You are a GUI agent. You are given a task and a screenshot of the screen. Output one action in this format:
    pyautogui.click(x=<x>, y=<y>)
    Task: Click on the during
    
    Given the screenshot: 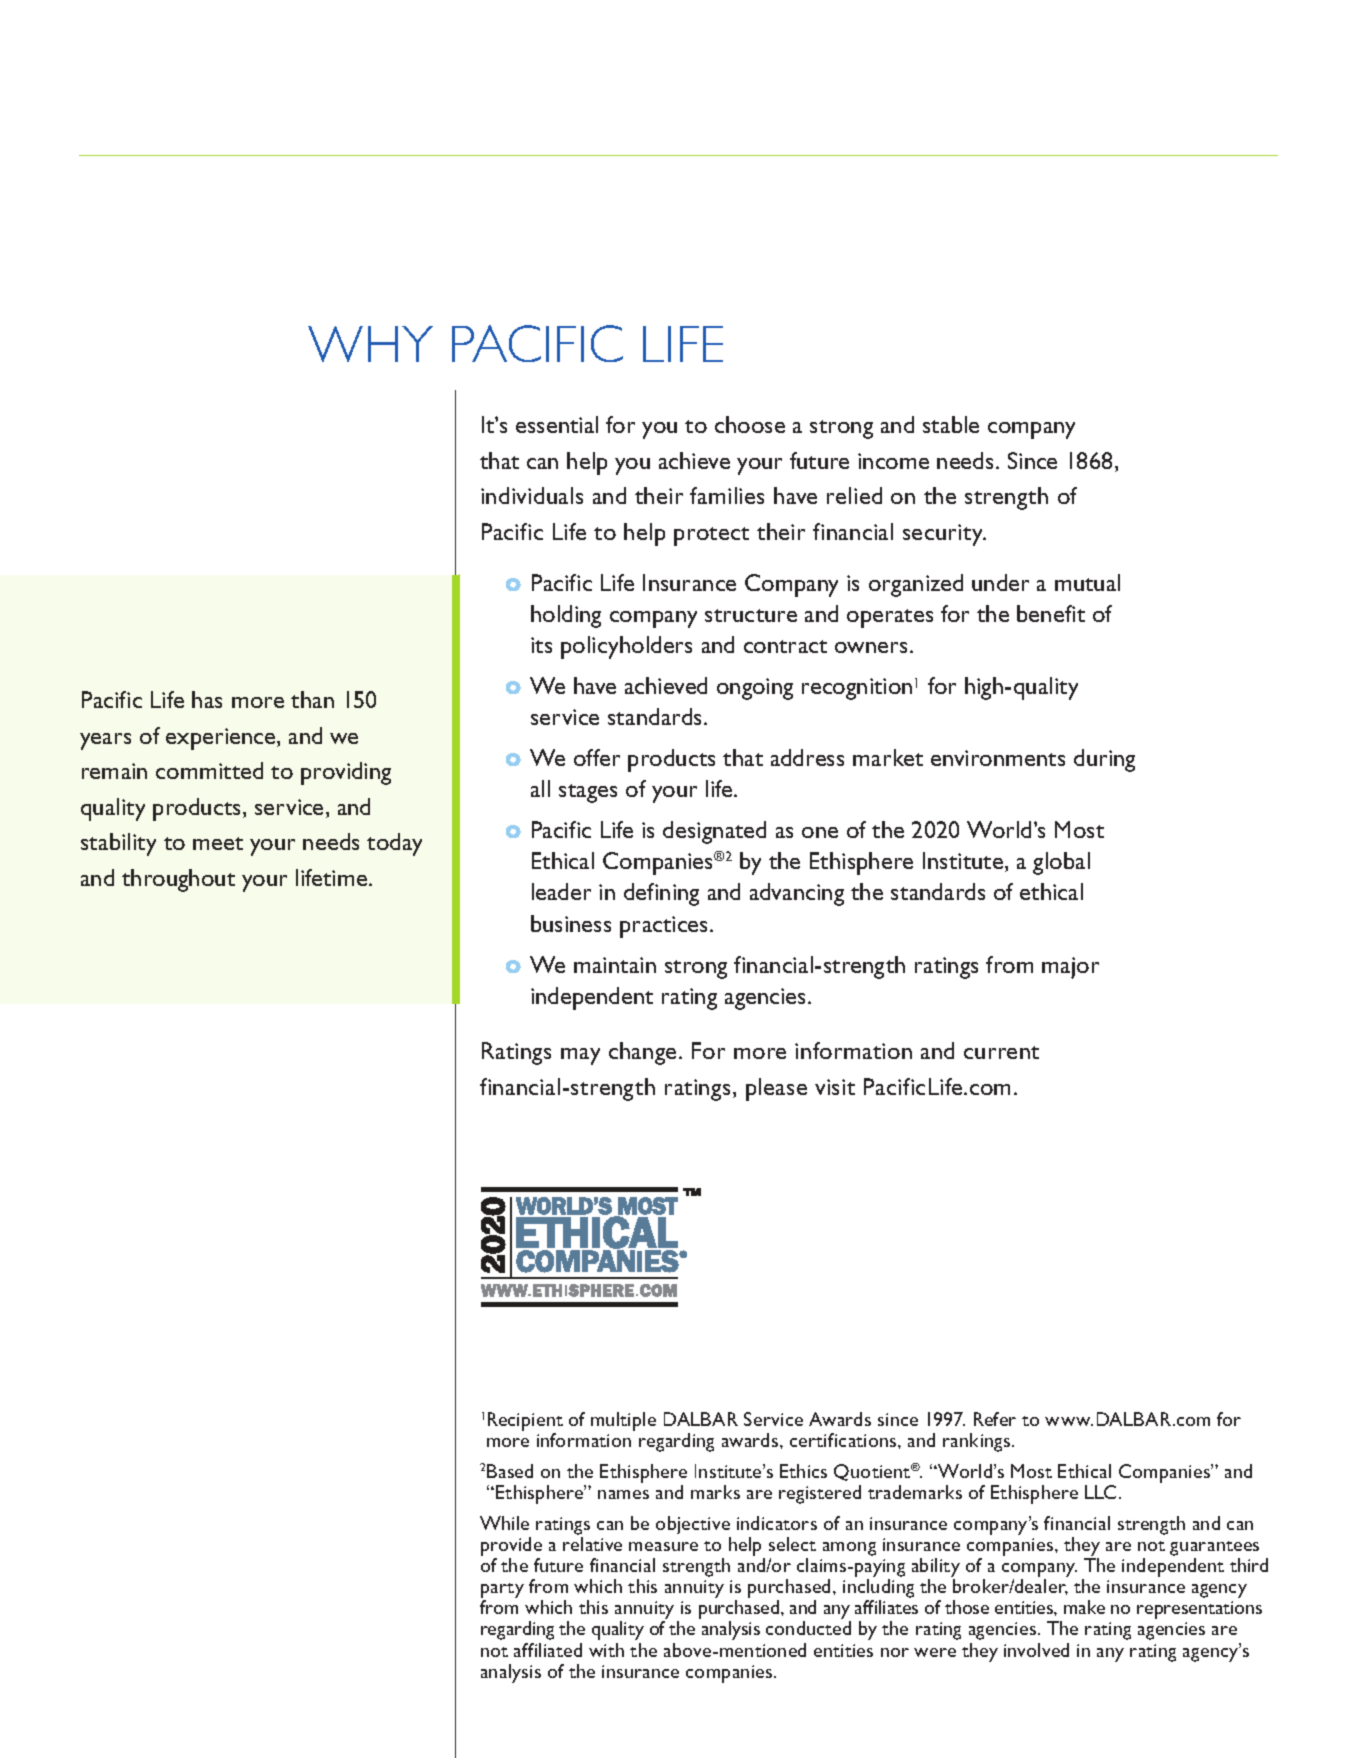 What is the action you would take?
    pyautogui.click(x=1104, y=760)
